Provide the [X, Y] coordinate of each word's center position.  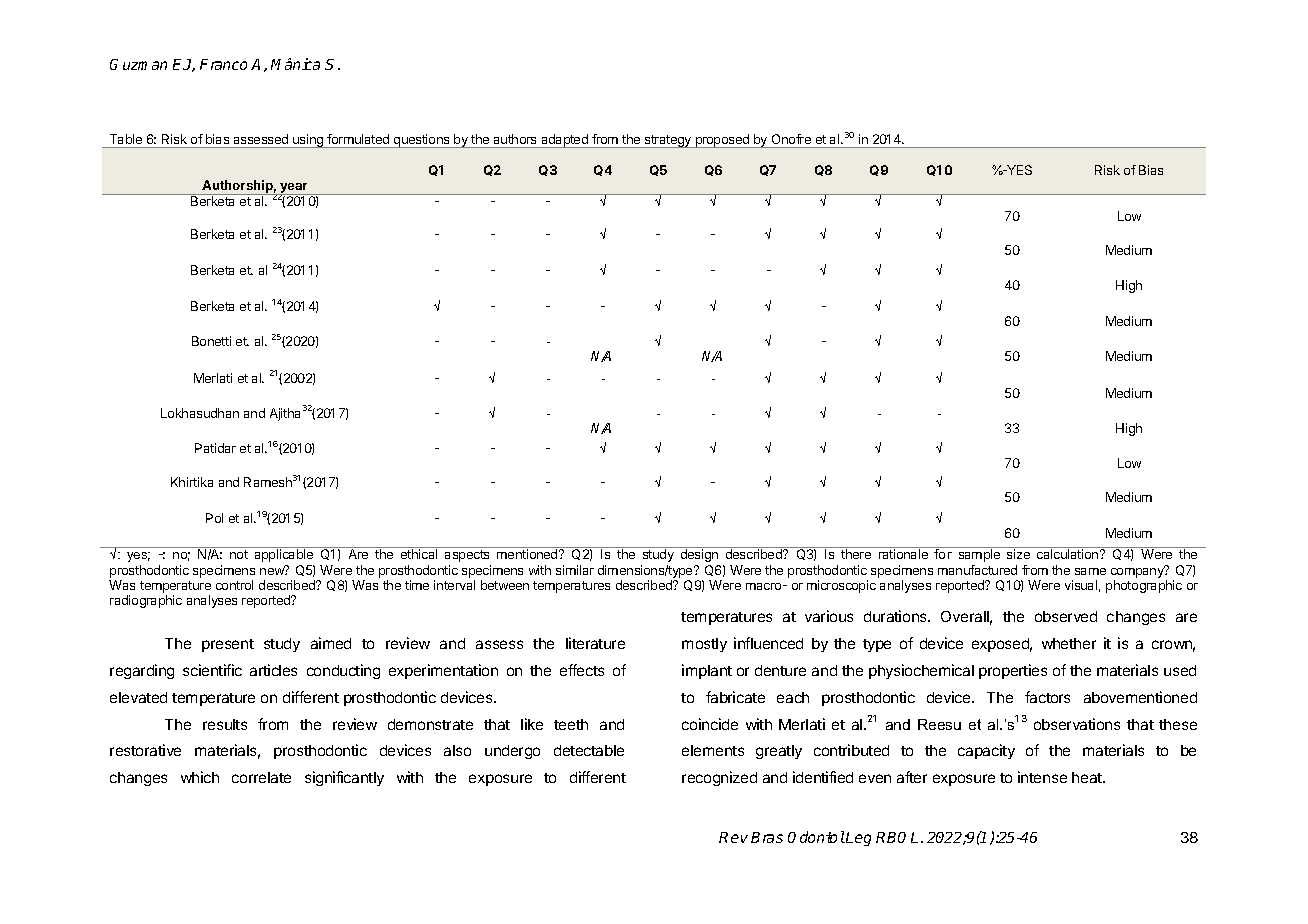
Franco [223, 64]
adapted [565, 141]
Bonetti [211, 341]
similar [575, 570]
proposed [722, 141]
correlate [261, 777]
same [1090, 571]
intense [1042, 777]
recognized [719, 778]
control [234, 585]
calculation [1069, 554]
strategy [668, 141]
